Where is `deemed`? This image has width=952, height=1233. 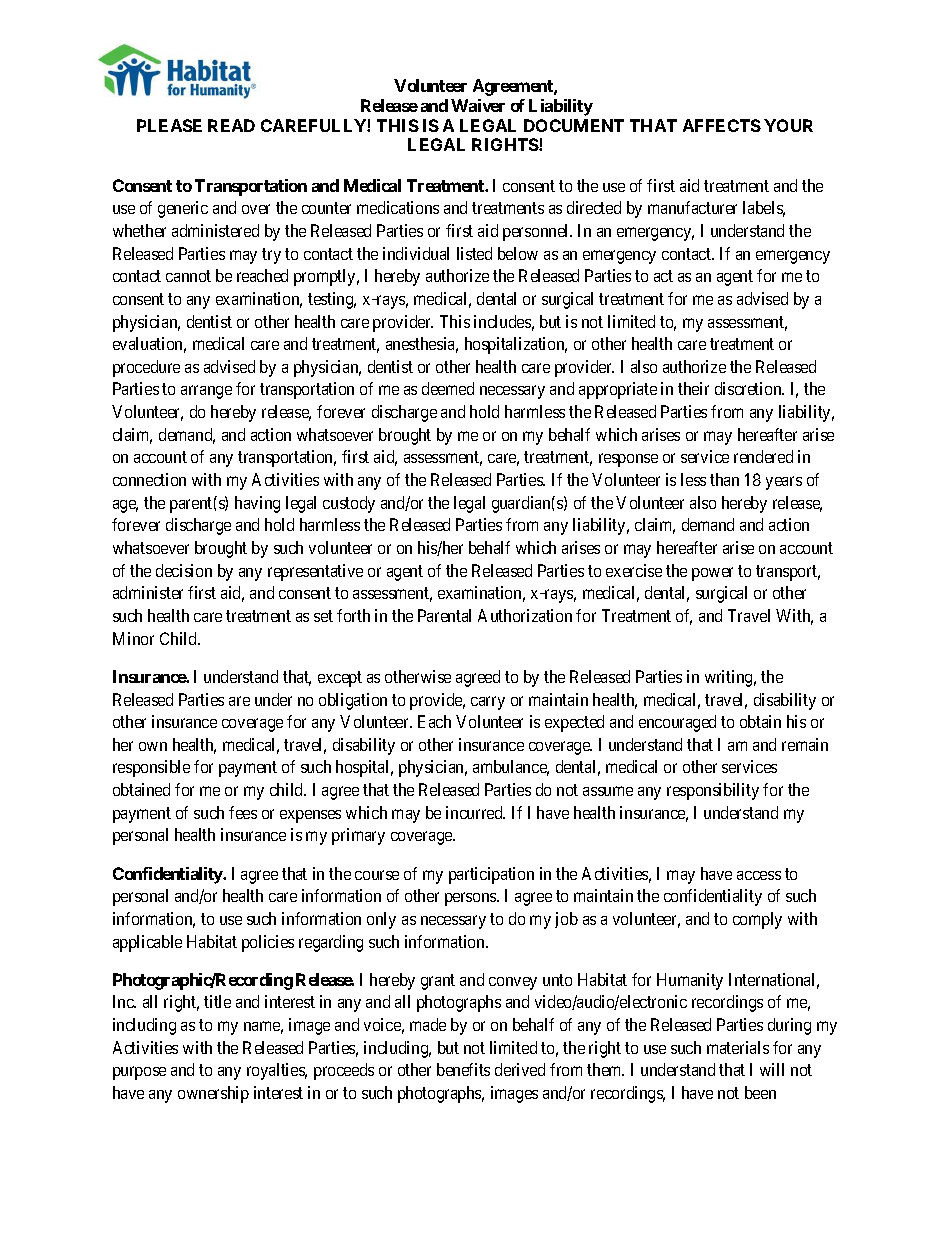
deemed is located at coordinates (448, 388).
